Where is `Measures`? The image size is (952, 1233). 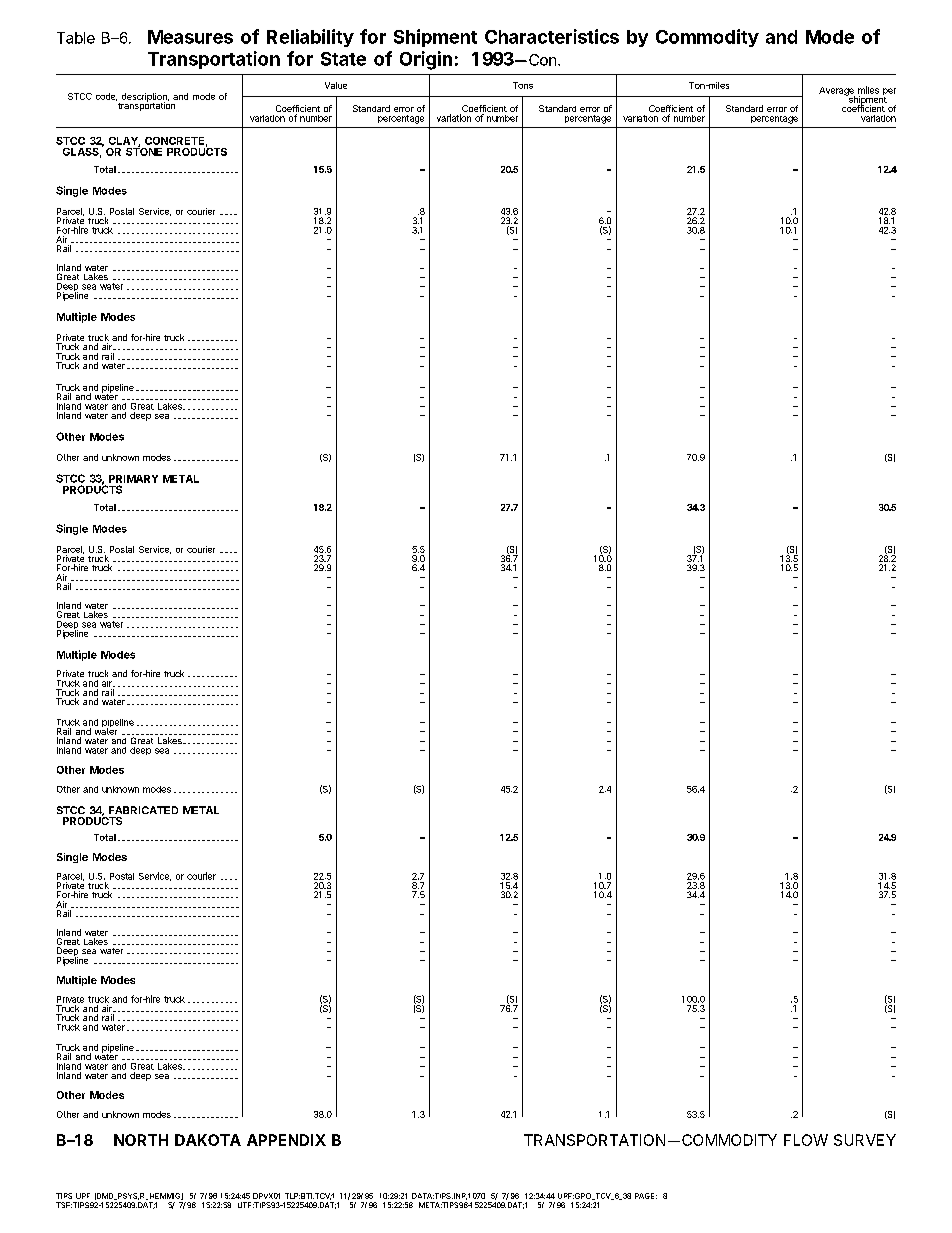 Measures is located at coordinates (190, 37).
